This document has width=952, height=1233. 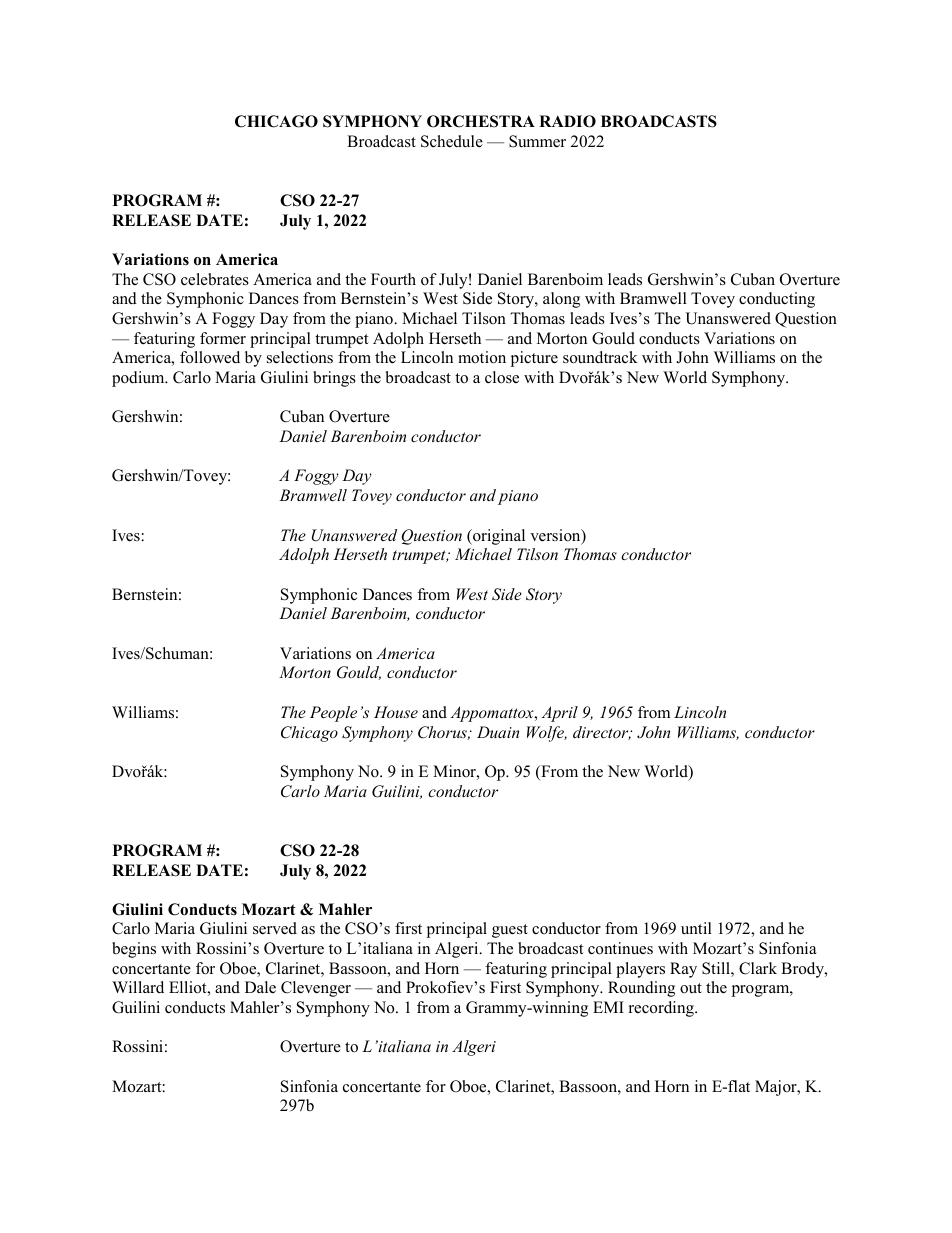 What do you see at coordinates (139, 379) in the document?
I see `podium` at bounding box center [139, 379].
